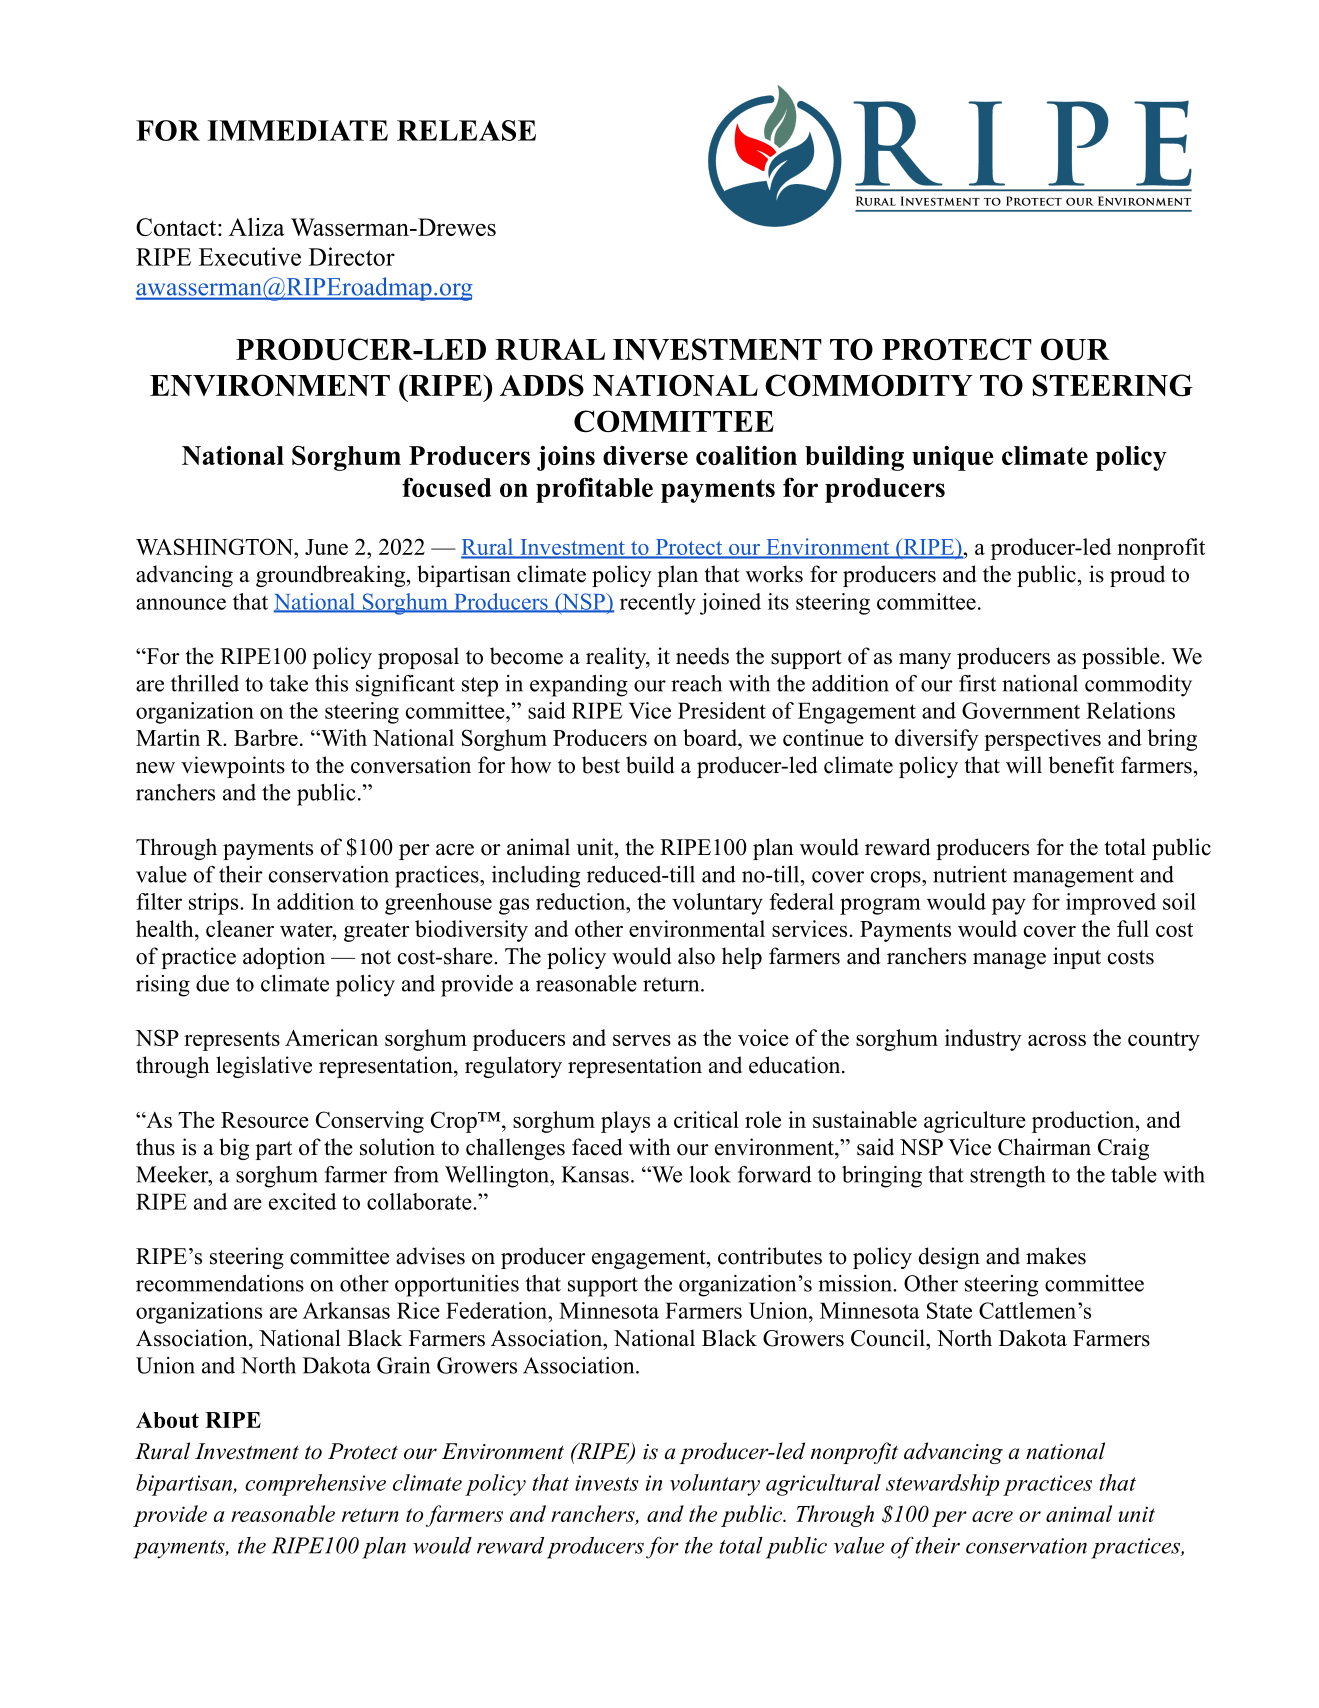 The width and height of the screenshot is (1319, 1708). What do you see at coordinates (953, 458) in the screenshot?
I see `unique` at bounding box center [953, 458].
